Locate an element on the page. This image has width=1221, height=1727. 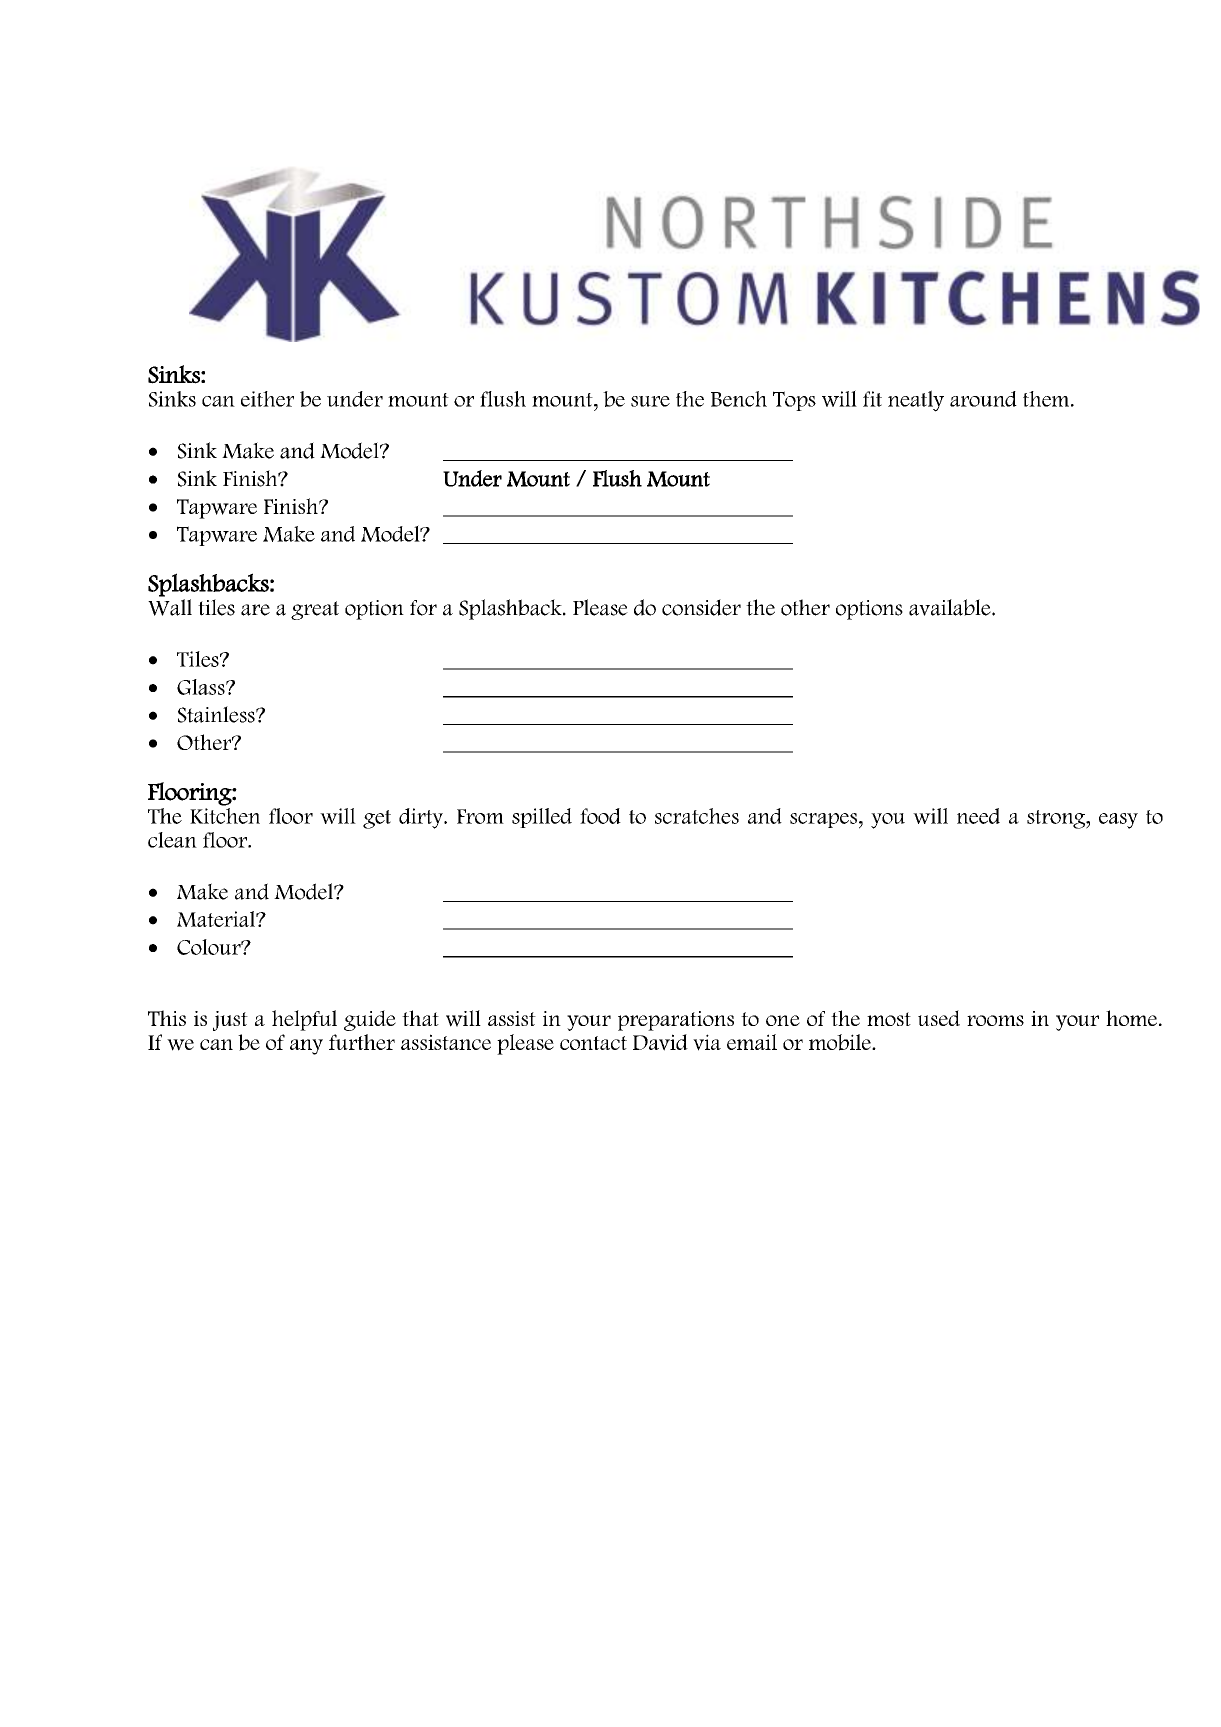
scratches is located at coordinates (697, 816).
